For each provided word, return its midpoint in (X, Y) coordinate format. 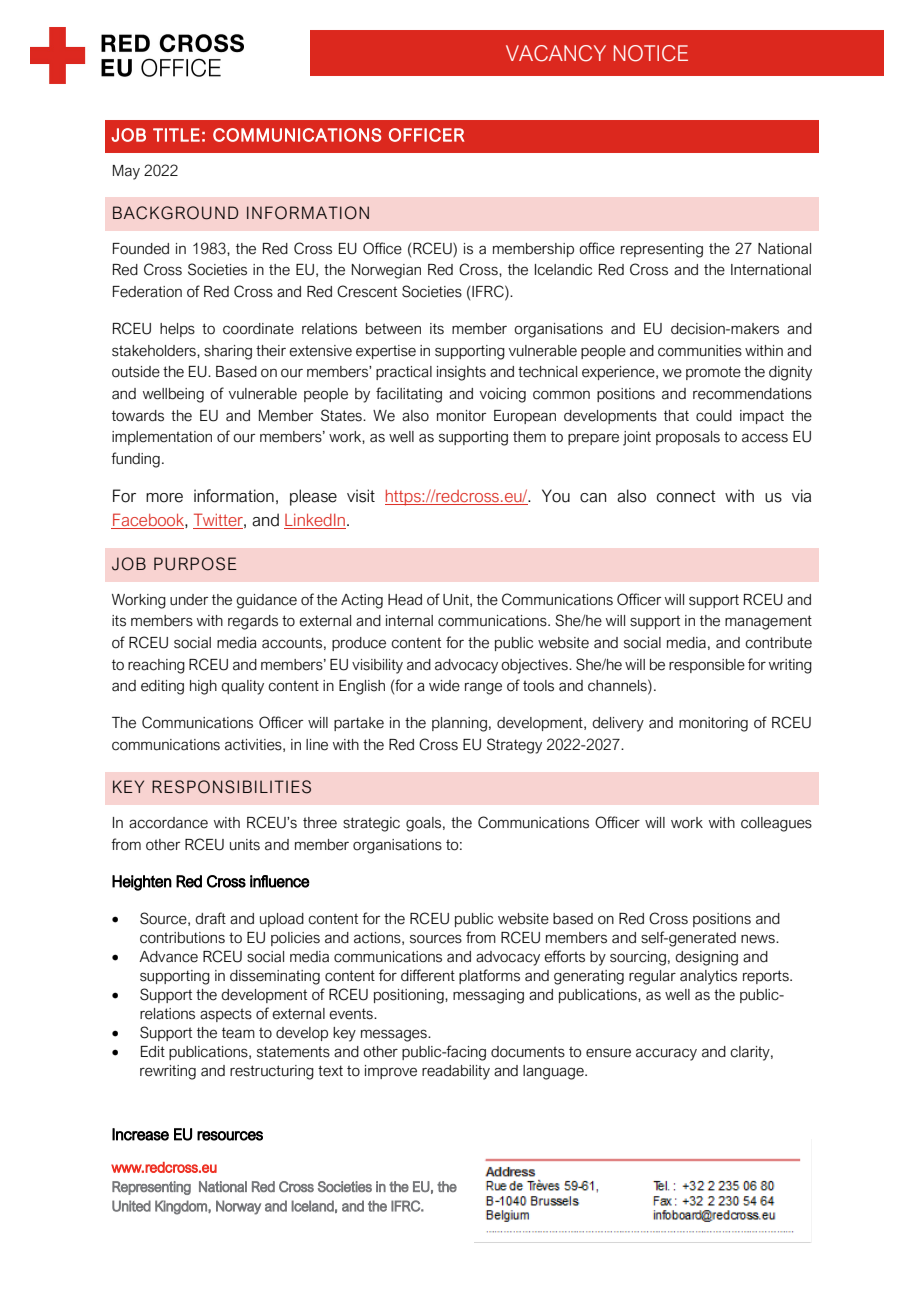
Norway (238, 1207)
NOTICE (651, 53)
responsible (707, 666)
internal (409, 621)
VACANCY (556, 53)
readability (456, 1072)
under (189, 600)
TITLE (176, 135)
